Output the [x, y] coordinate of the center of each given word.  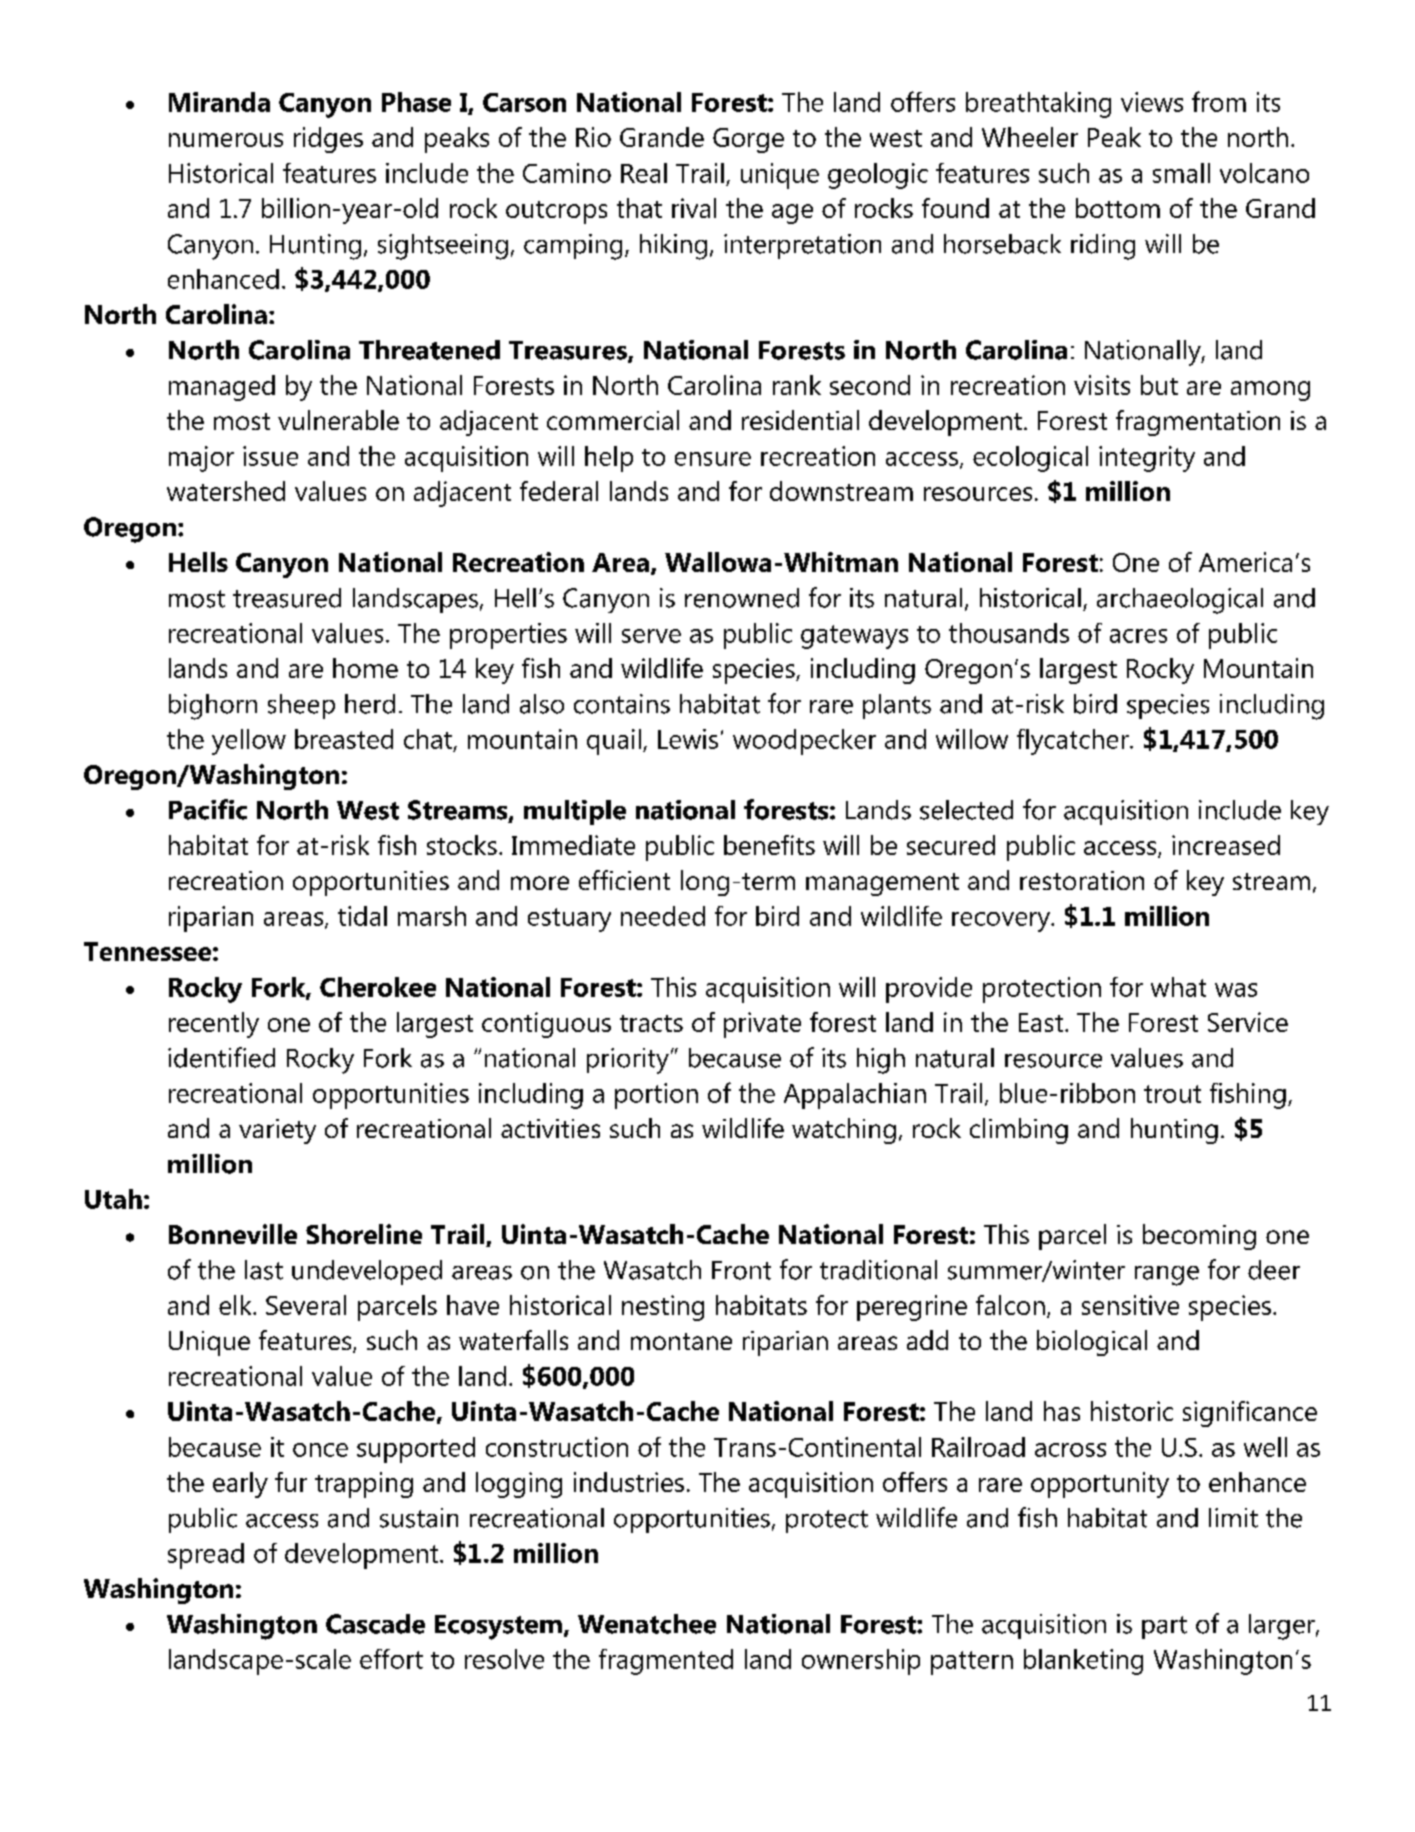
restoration [1082, 880]
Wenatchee [647, 1624]
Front [741, 1270]
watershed [226, 491]
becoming [1199, 1237]
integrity [1147, 459]
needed [663, 916]
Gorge [748, 140]
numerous [226, 140]
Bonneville [233, 1234]
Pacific [208, 809]
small [1181, 173]
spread [206, 1556]
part [1164, 1627]
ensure [713, 459]
